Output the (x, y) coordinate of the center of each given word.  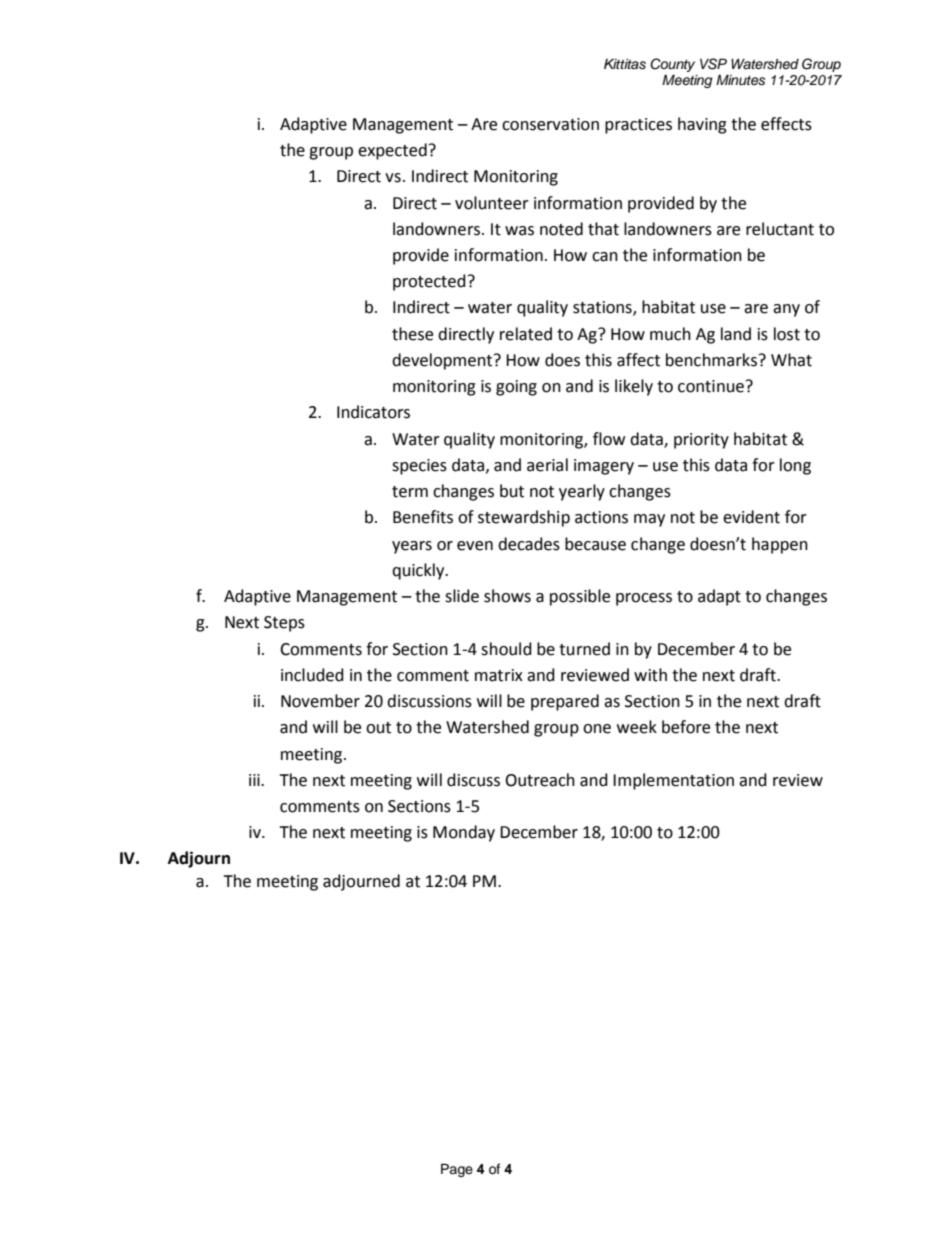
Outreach (540, 780)
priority (701, 441)
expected (392, 151)
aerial (547, 465)
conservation (550, 124)
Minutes (740, 80)
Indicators (373, 412)
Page (457, 1170)
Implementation (673, 781)
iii (255, 780)
